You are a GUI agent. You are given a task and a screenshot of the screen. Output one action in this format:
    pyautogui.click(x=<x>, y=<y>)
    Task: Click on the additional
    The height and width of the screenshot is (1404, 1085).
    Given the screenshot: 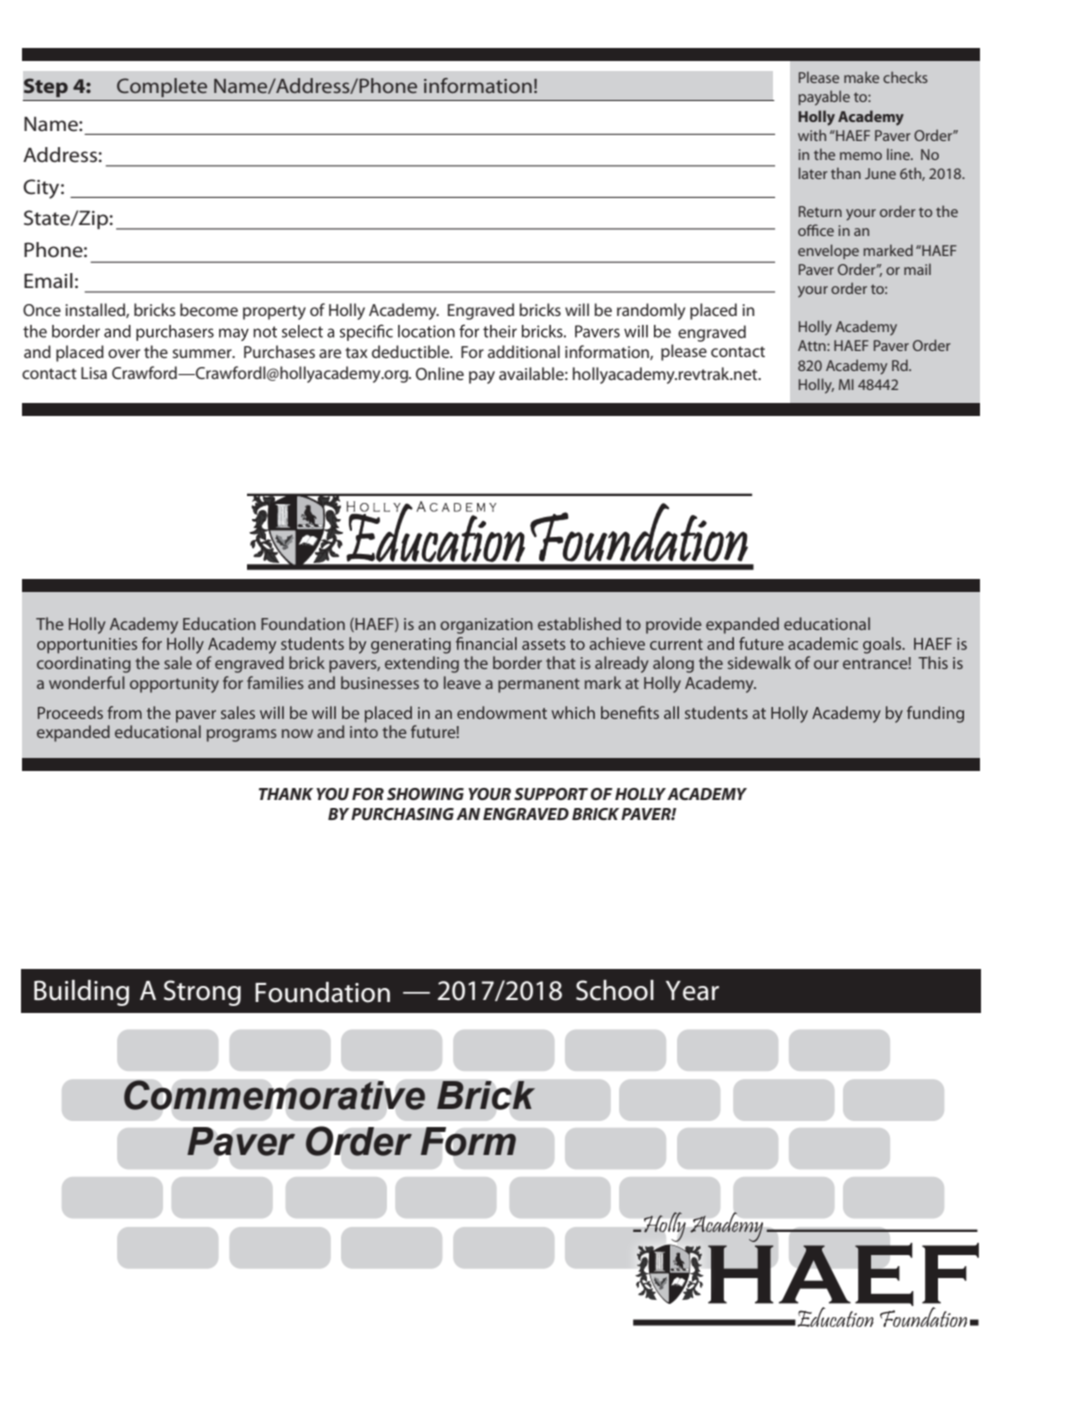 What is the action you would take?
    pyautogui.click(x=524, y=351)
